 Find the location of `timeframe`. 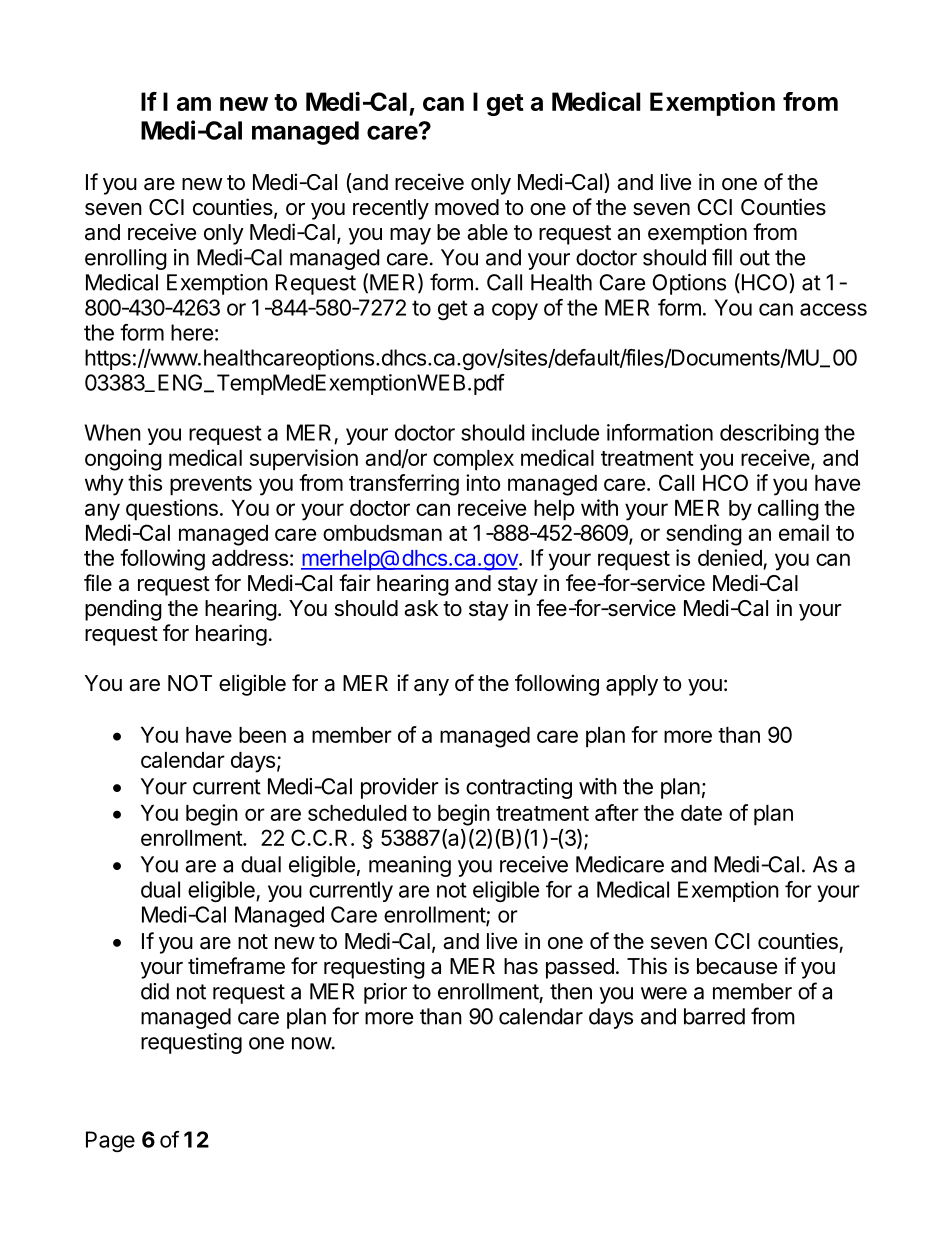

timeframe is located at coordinates (236, 966).
